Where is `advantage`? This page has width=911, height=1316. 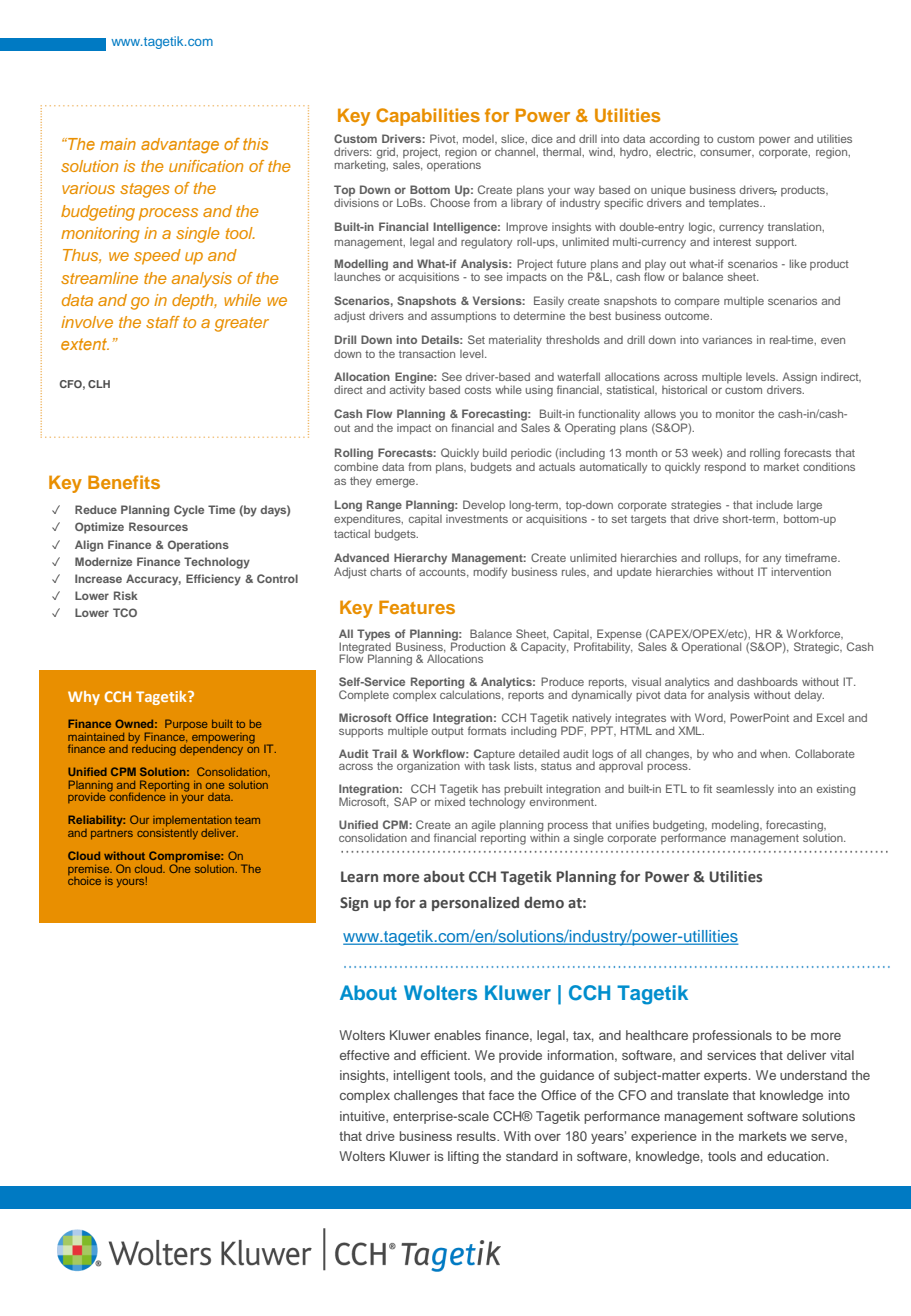 advantage is located at coordinates (180, 146).
